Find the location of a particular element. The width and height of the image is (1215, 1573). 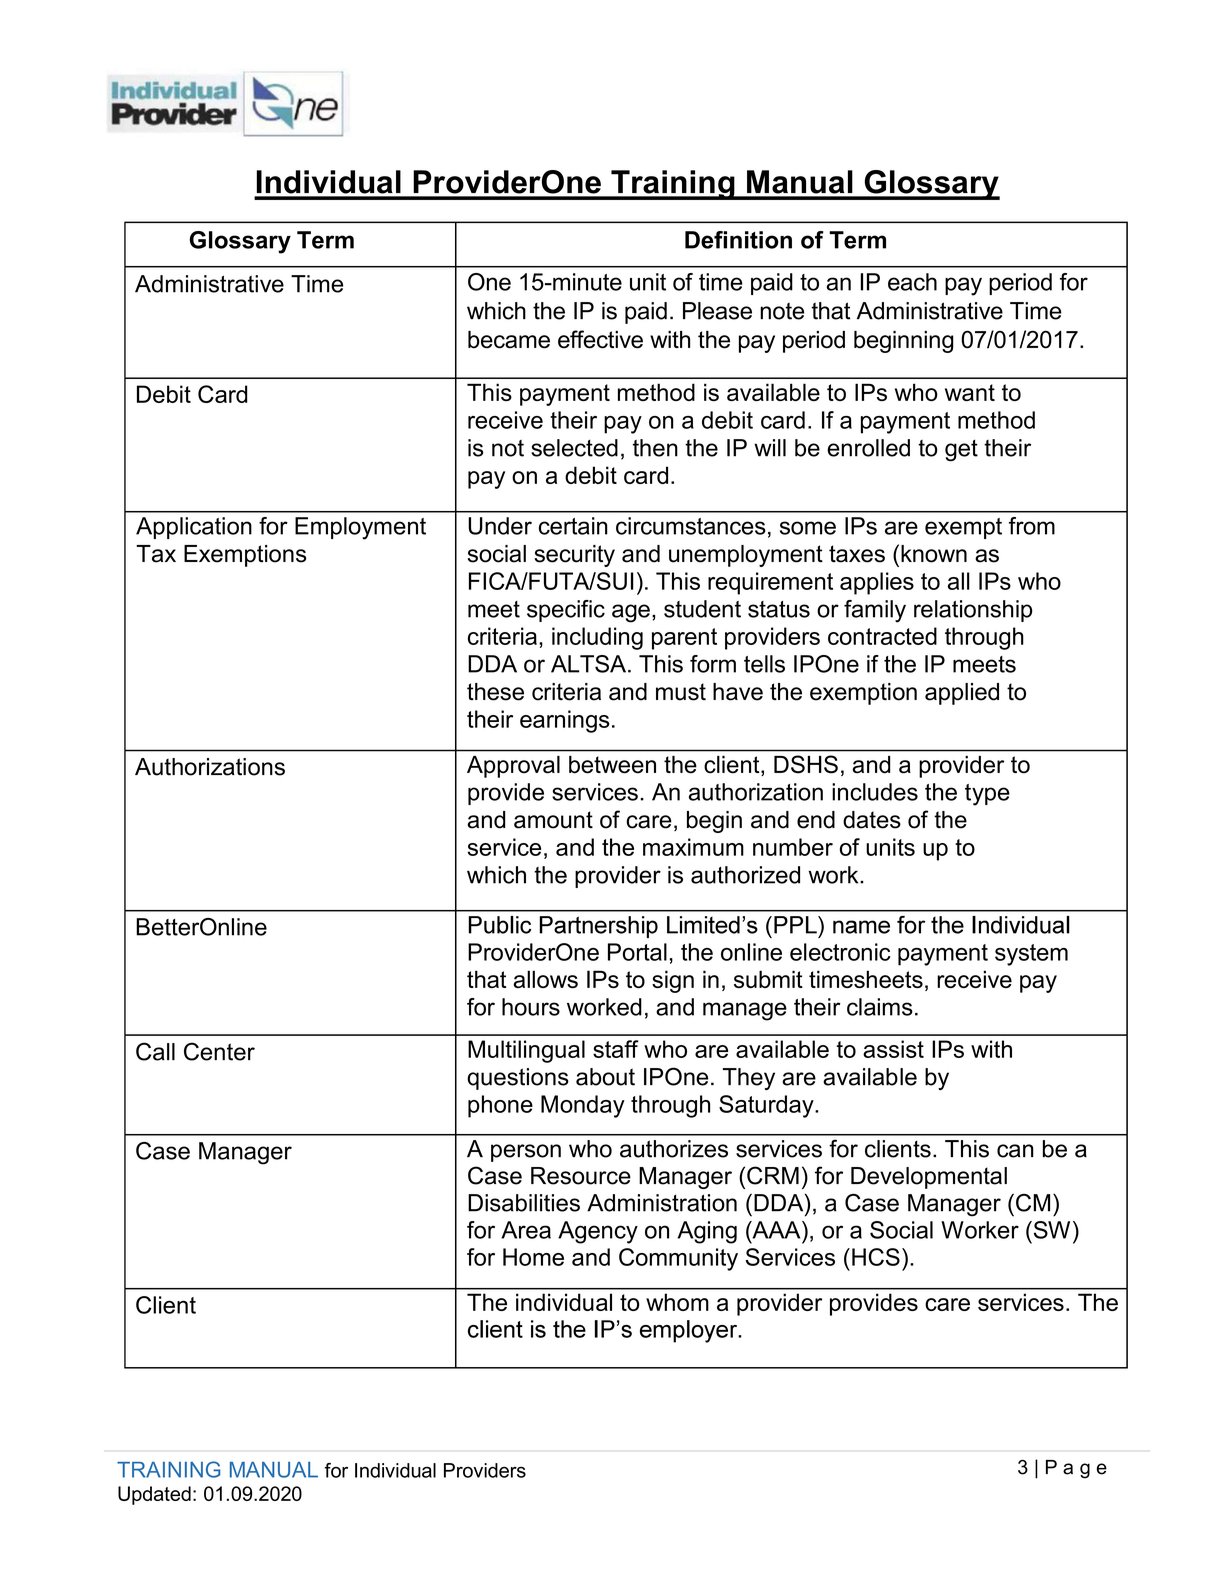

effective is located at coordinates (600, 339).
